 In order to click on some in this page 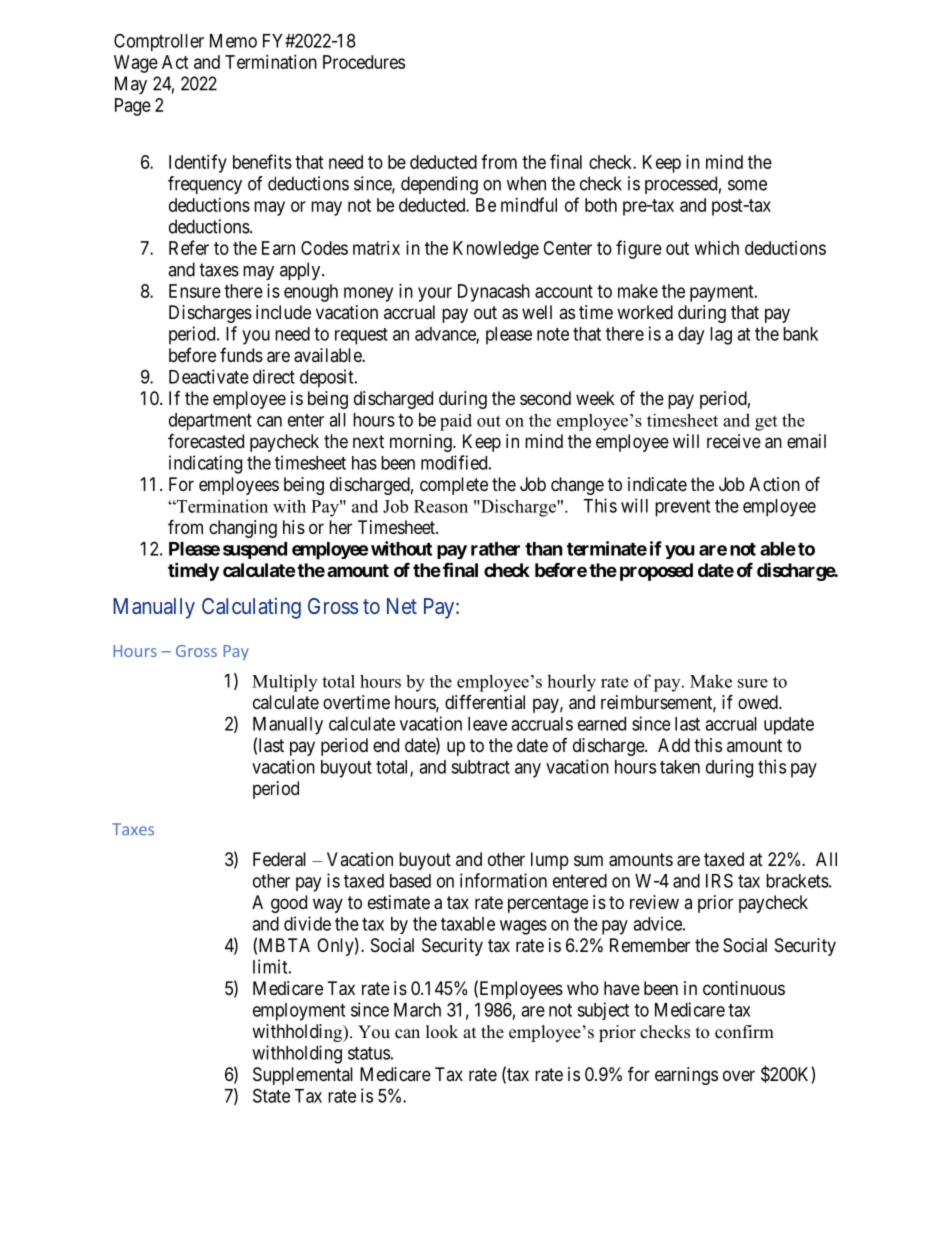, I will do `click(747, 185)`.
